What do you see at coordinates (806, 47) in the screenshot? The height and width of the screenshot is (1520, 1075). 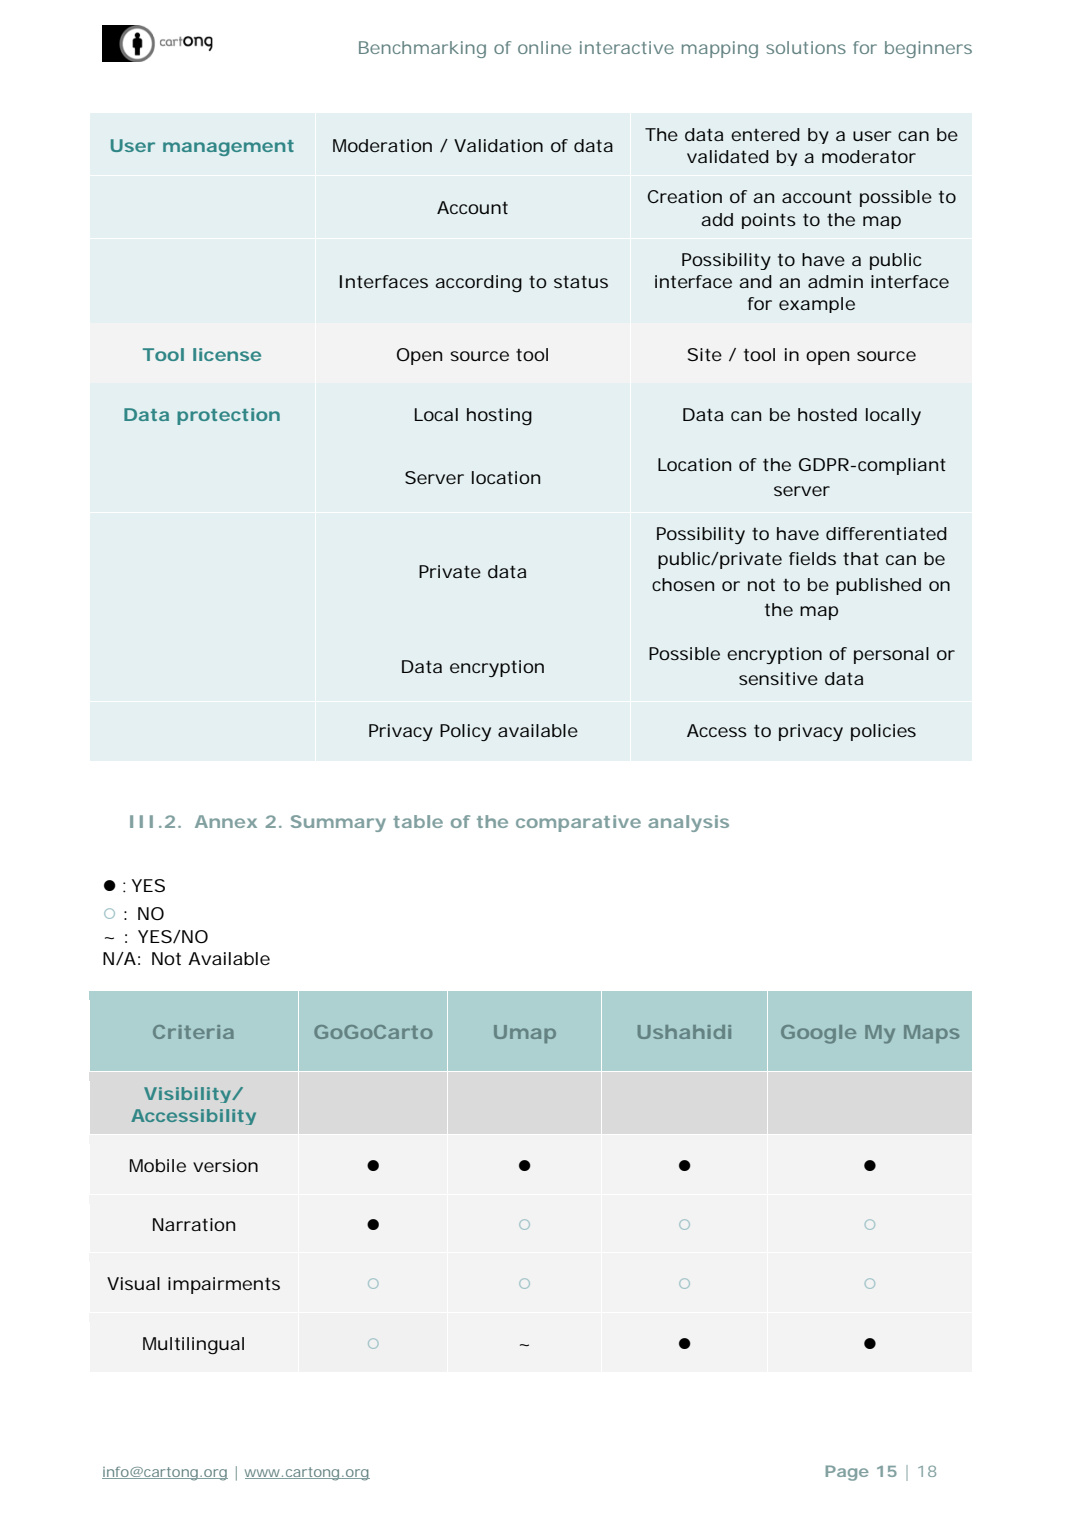 I see `solutions` at bounding box center [806, 47].
